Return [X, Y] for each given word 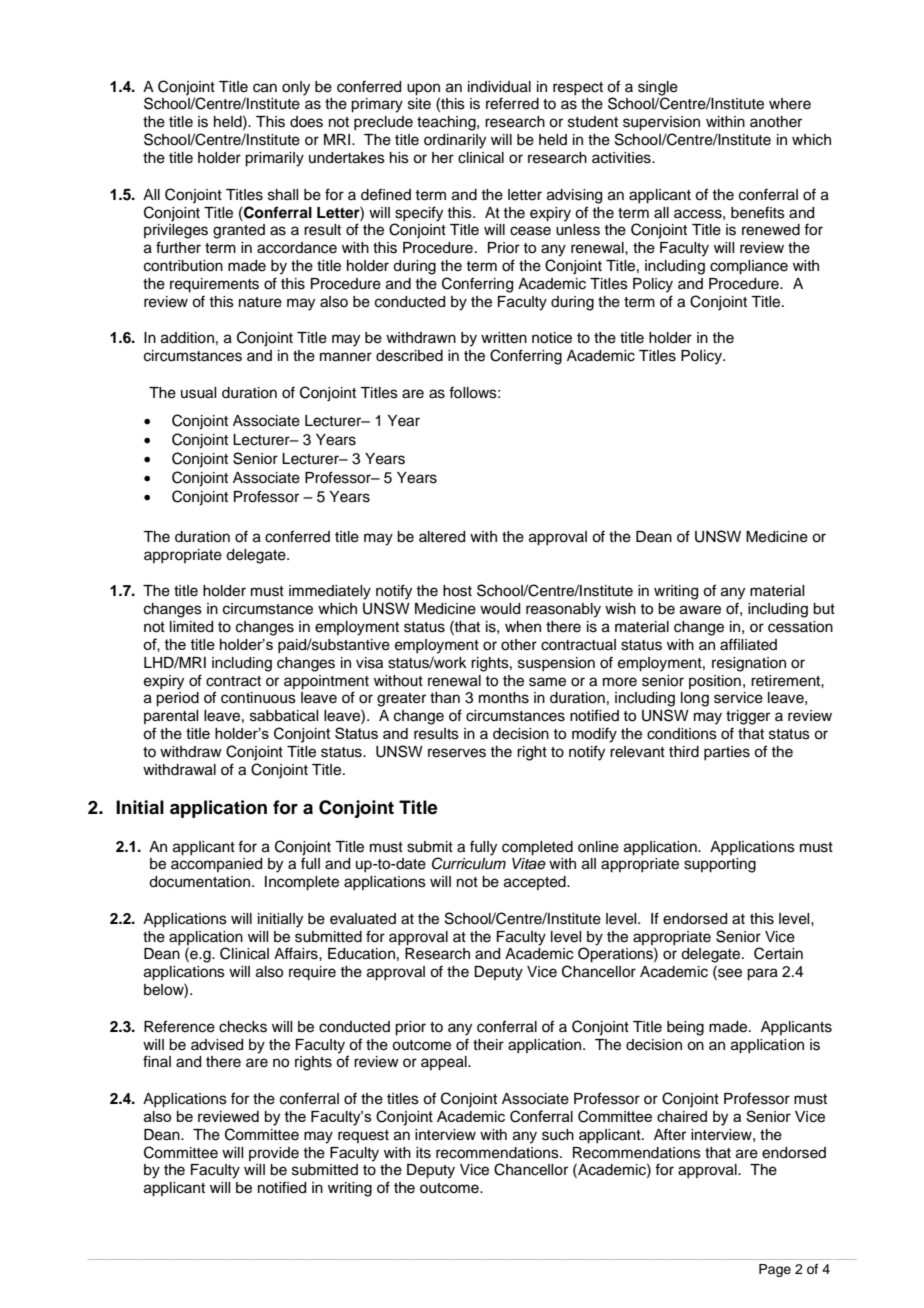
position [715, 682]
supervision [661, 123]
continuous [258, 698]
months [504, 698]
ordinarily [455, 141]
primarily [274, 159]
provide [274, 1154]
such [558, 1135]
